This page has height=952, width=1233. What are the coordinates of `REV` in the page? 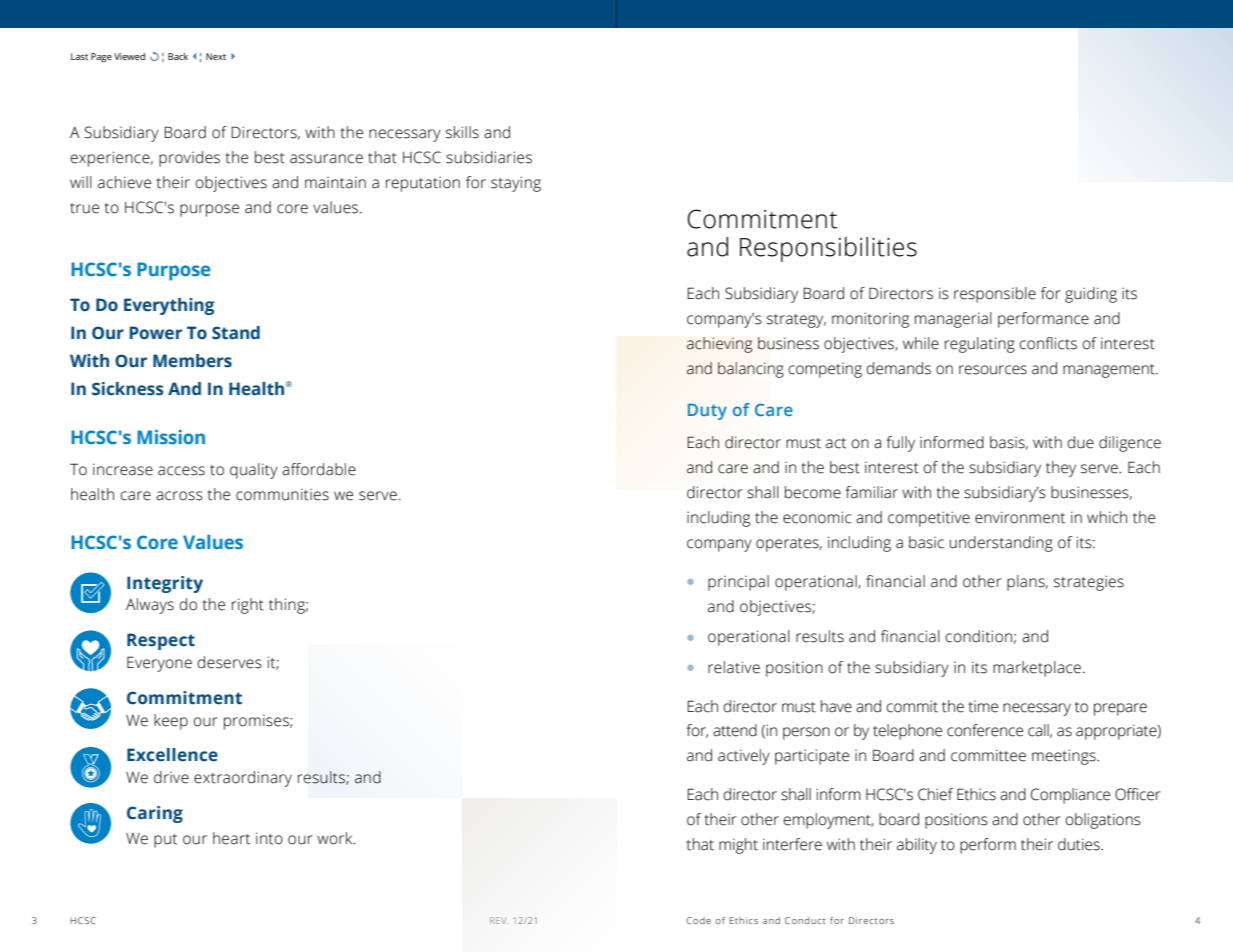 It's located at (499, 920).
